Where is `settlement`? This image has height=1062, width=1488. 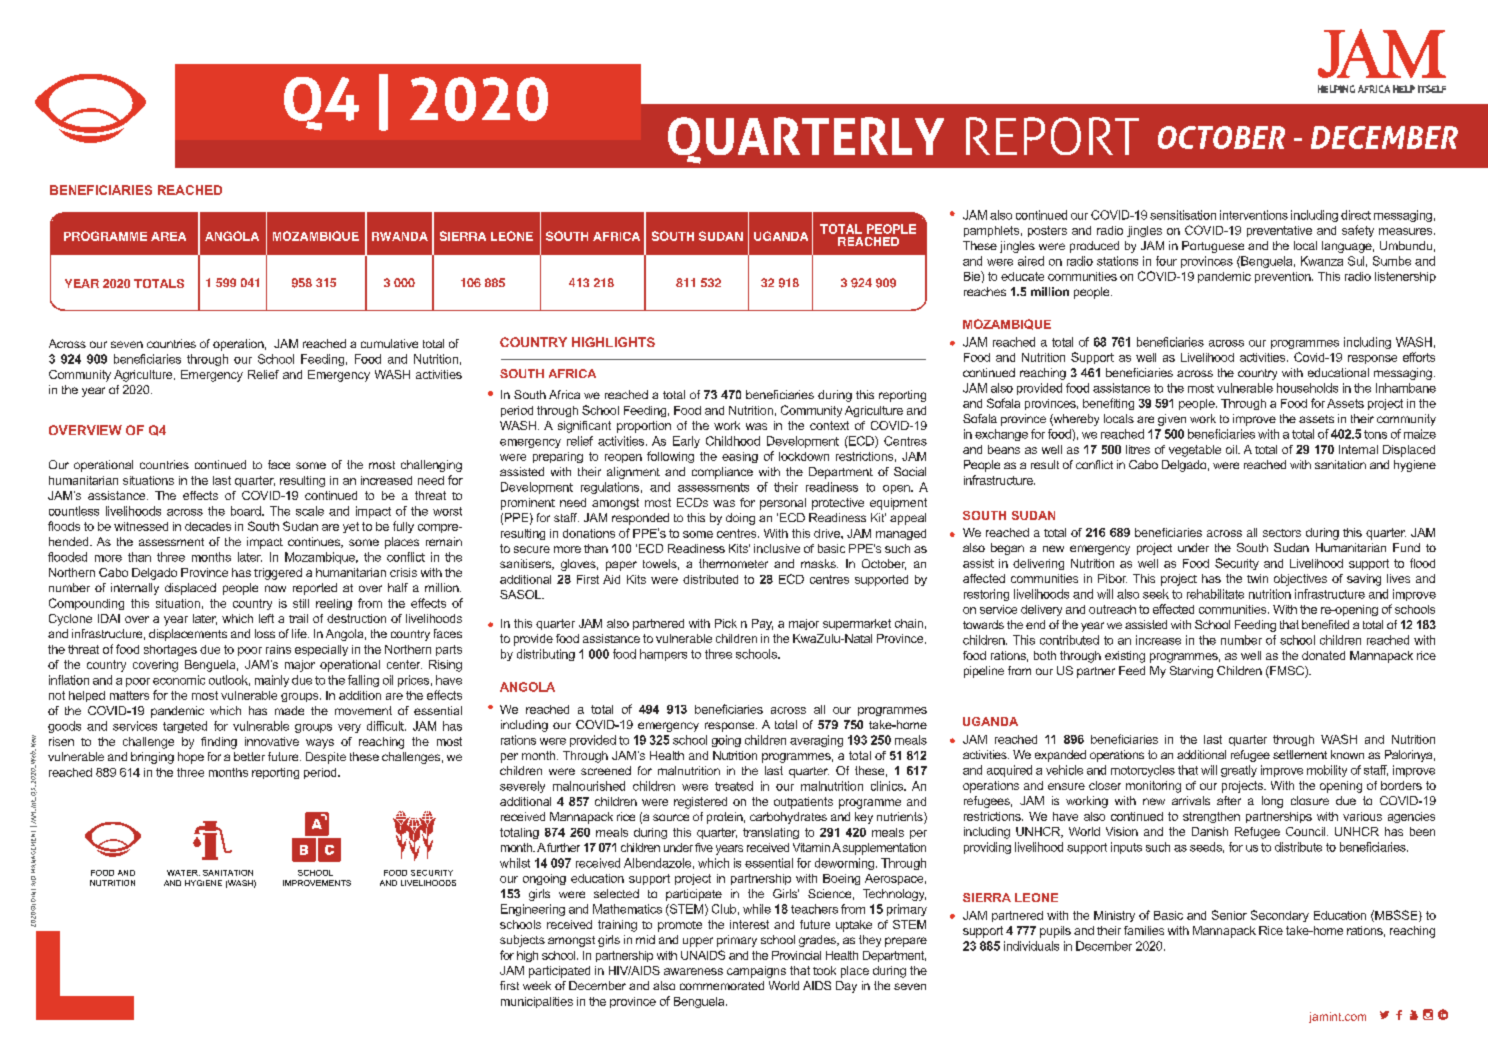
settlement is located at coordinates (1300, 754).
